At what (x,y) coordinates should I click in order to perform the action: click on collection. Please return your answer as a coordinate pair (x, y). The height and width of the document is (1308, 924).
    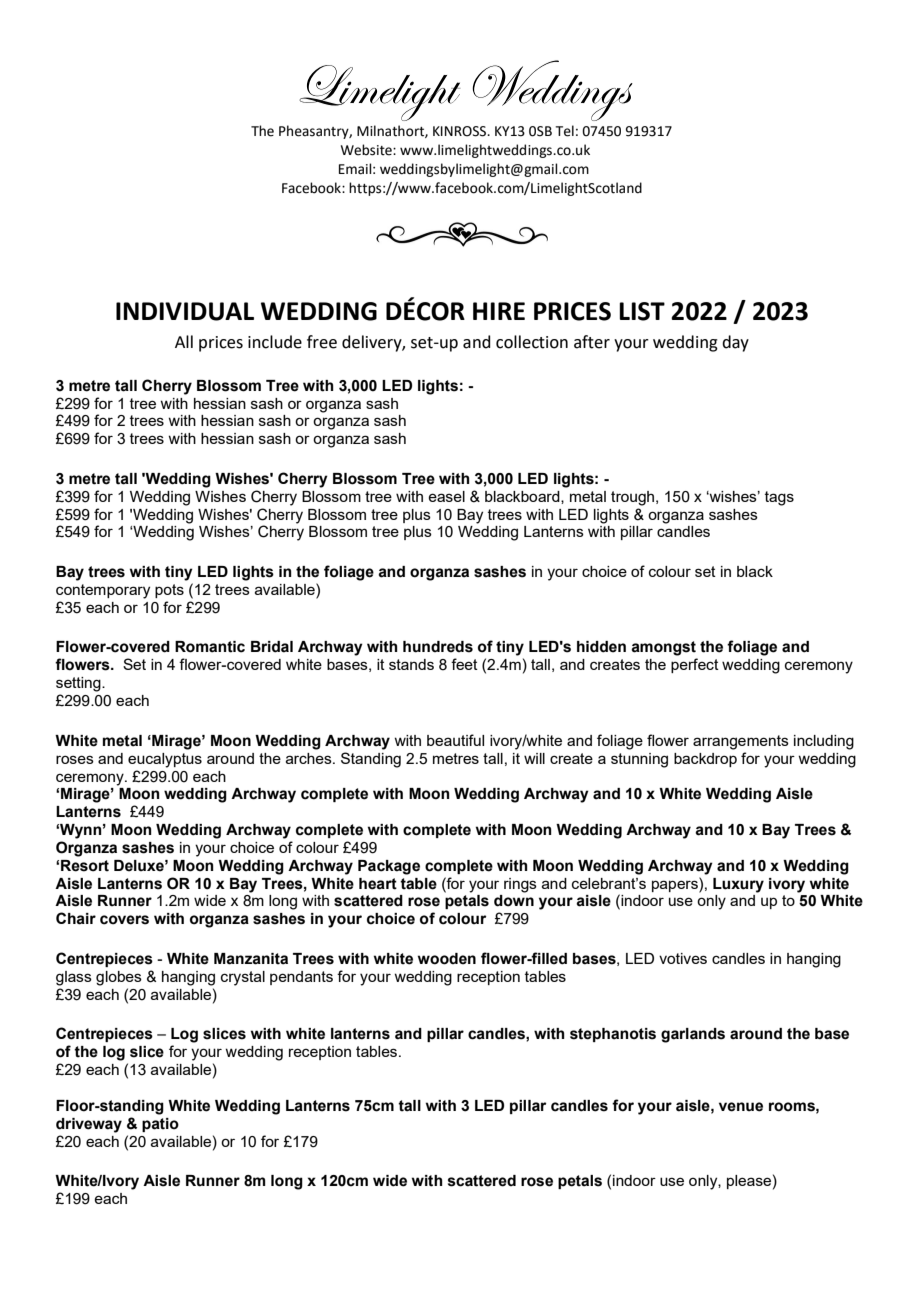
    Looking at the image, I should click on (532, 342).
